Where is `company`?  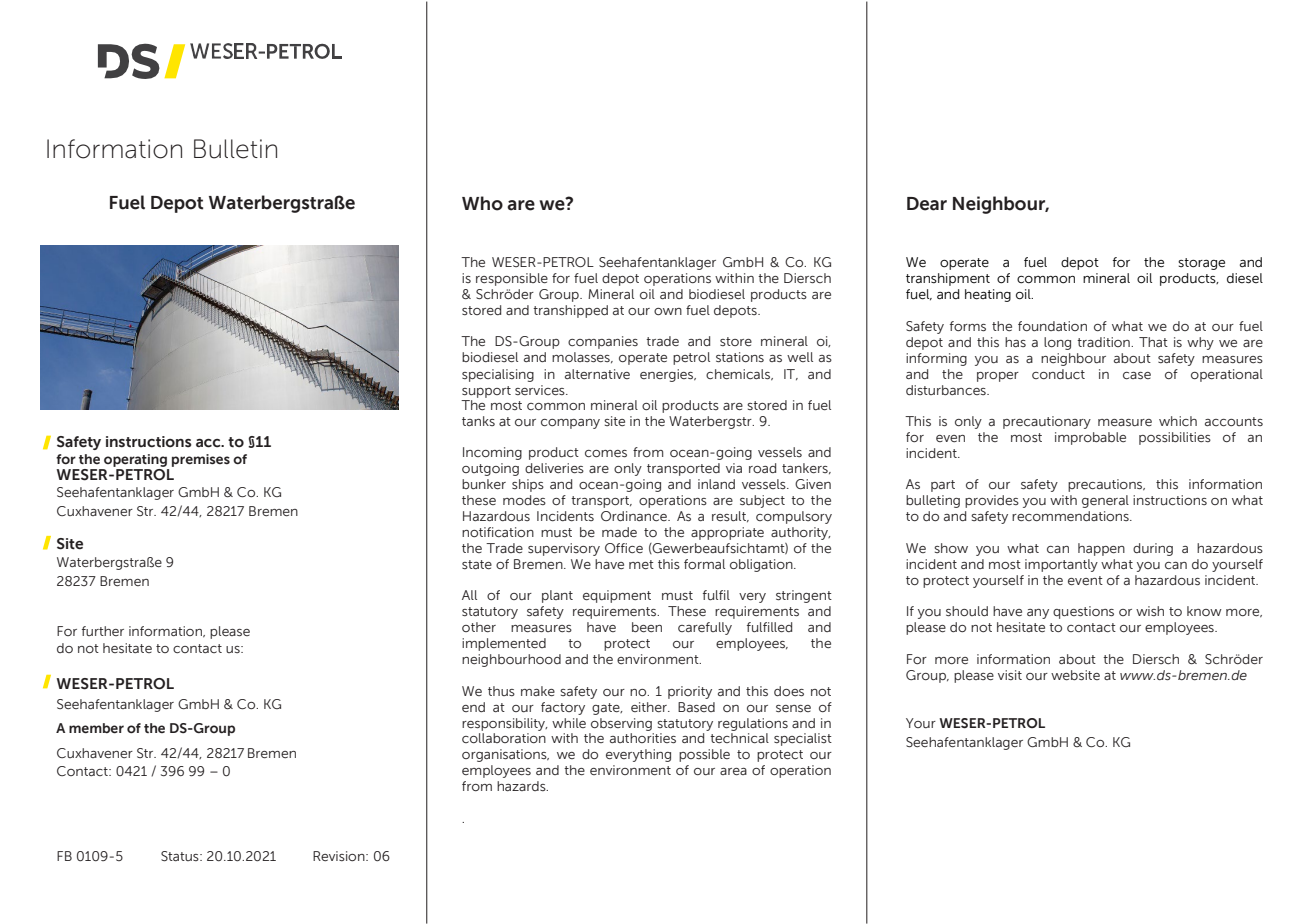
company is located at coordinates (570, 424).
